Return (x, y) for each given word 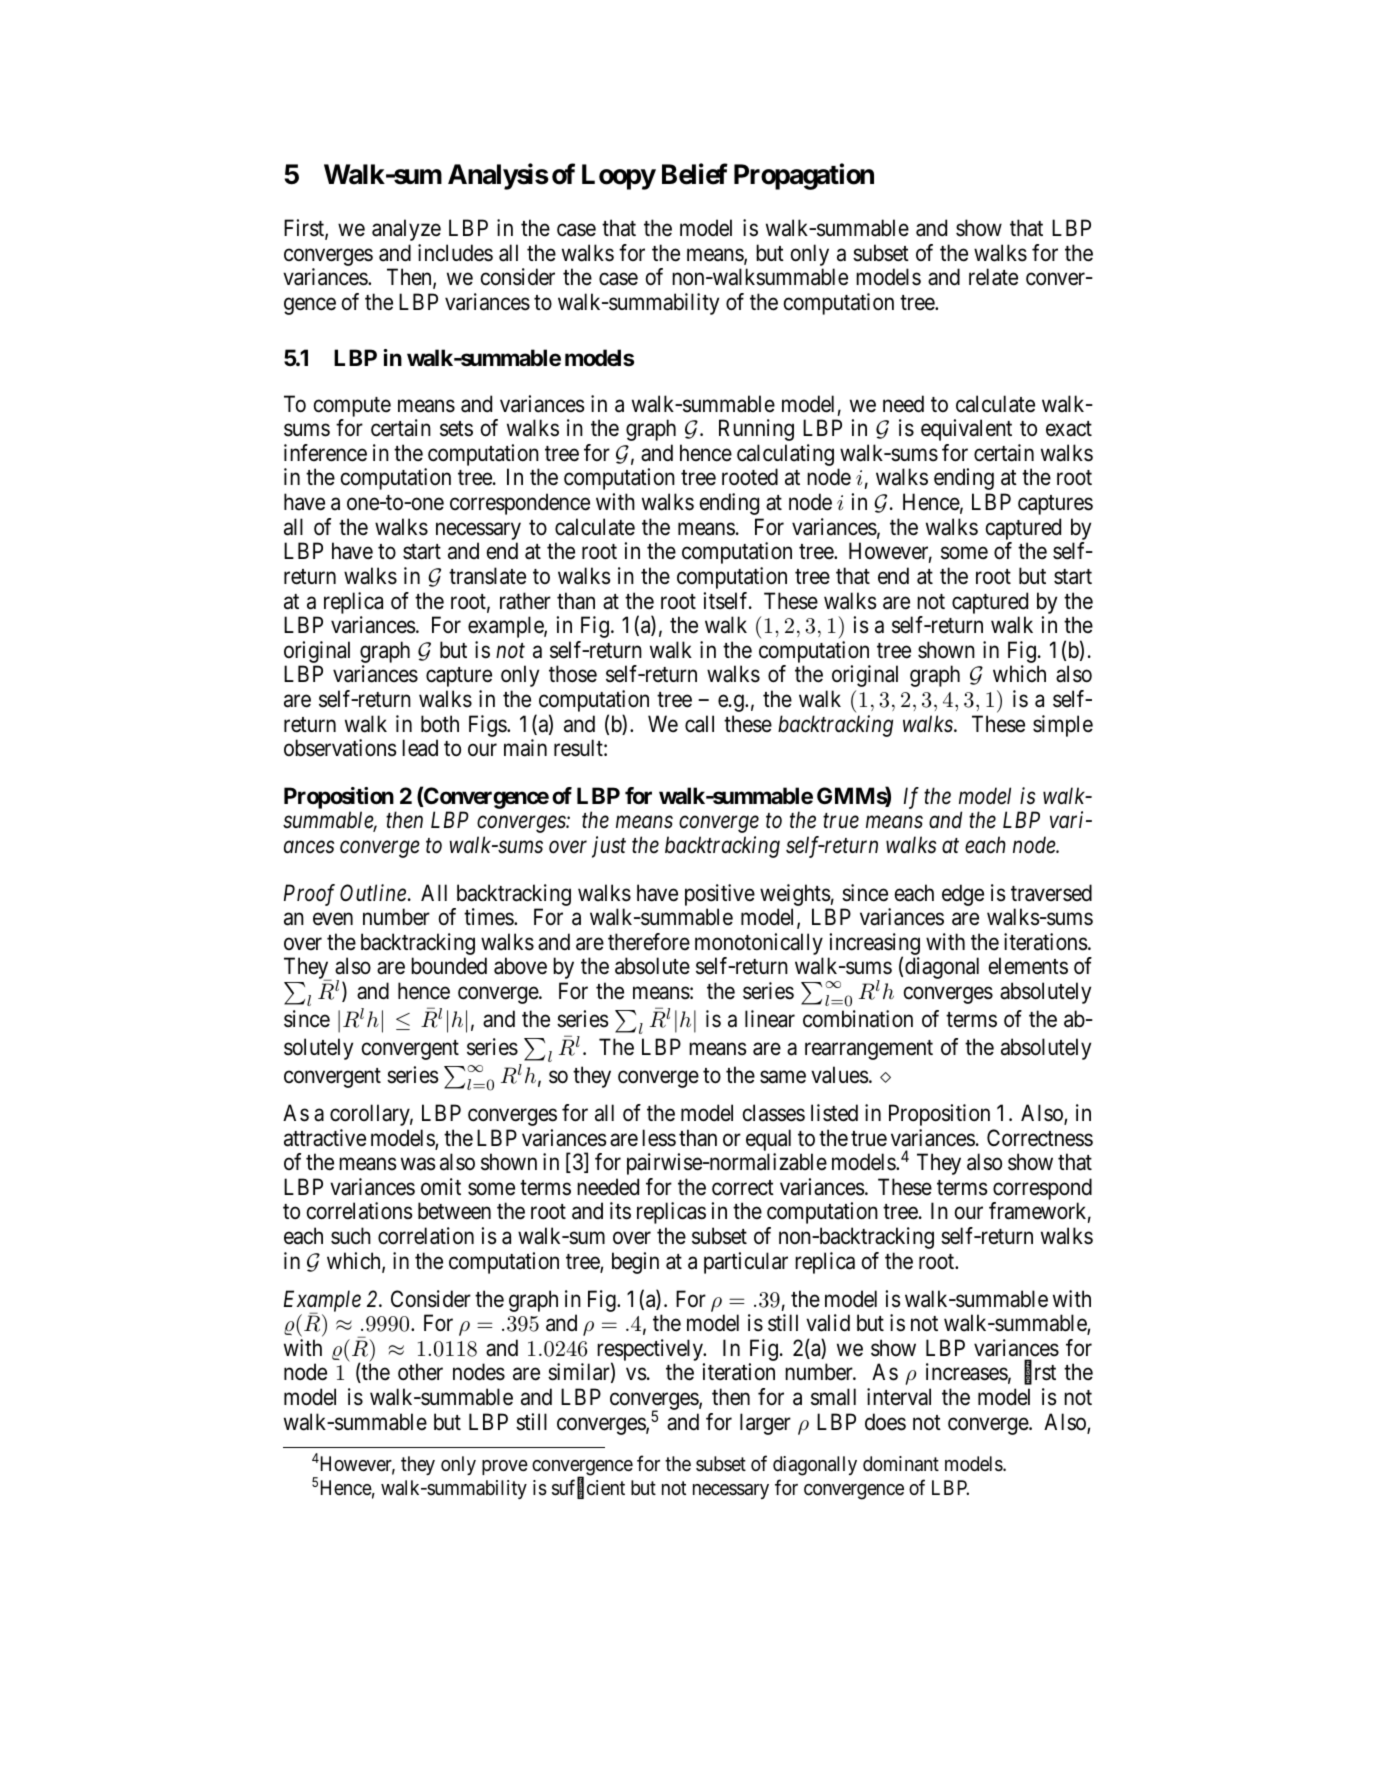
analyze (406, 230)
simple (1063, 726)
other (420, 1371)
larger (765, 1424)
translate (487, 576)
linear (770, 1019)
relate (993, 277)
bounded (449, 966)
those (573, 674)
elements (1028, 966)
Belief (695, 174)
